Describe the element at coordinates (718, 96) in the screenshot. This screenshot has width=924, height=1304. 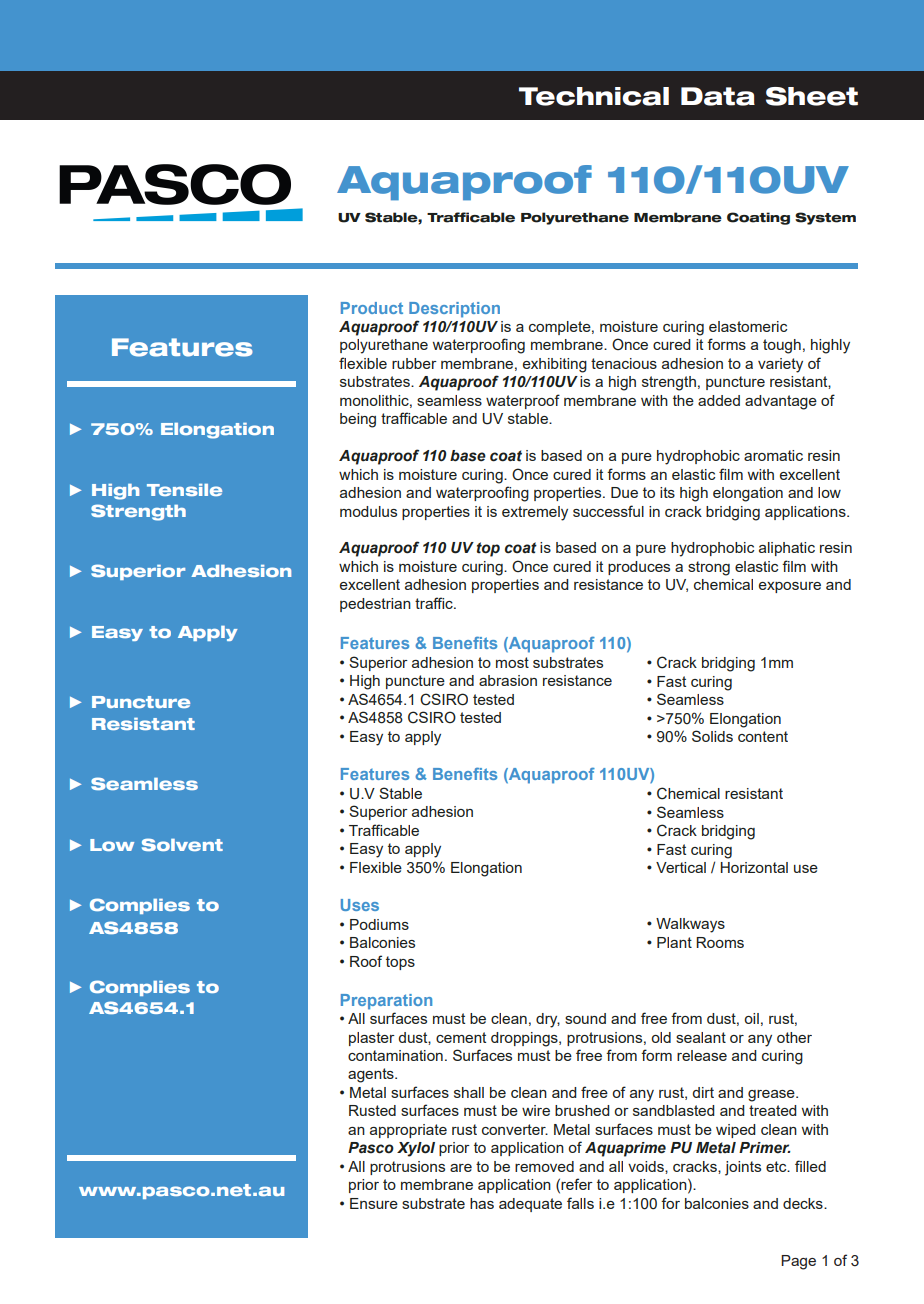
I see `Data` at that location.
